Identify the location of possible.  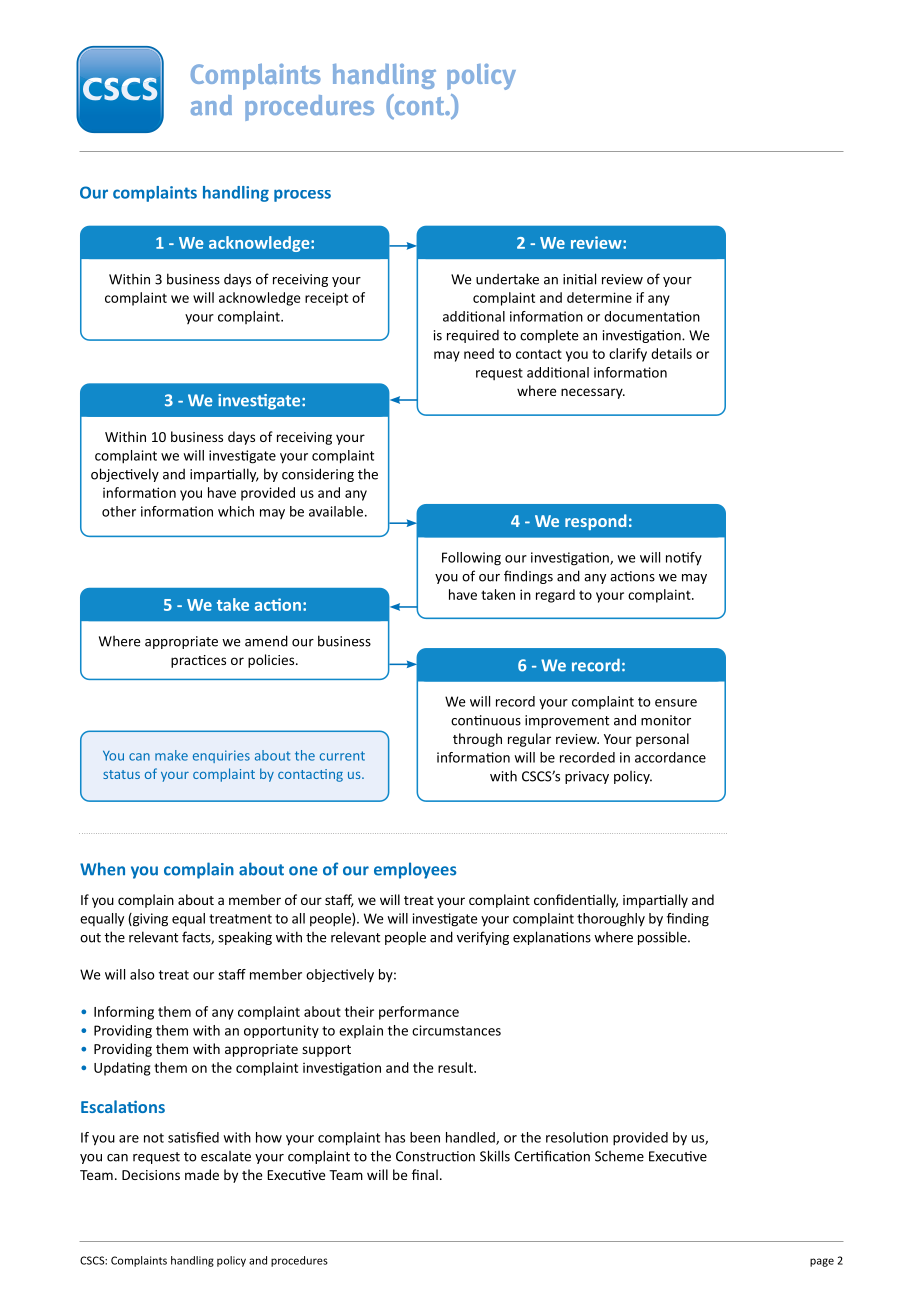
(663, 938).
